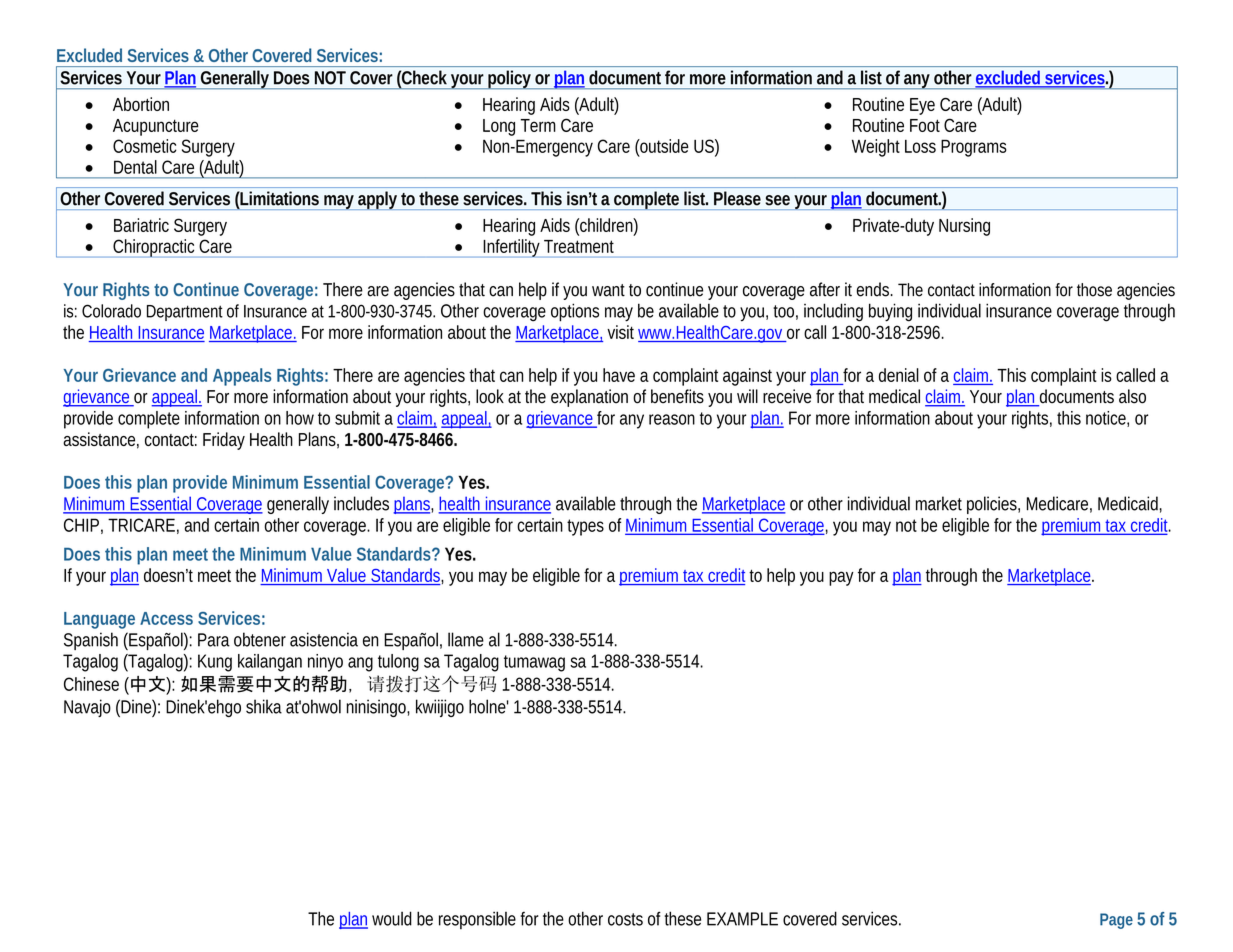 The height and width of the image is (952, 1233). I want to click on Eye, so click(922, 106).
